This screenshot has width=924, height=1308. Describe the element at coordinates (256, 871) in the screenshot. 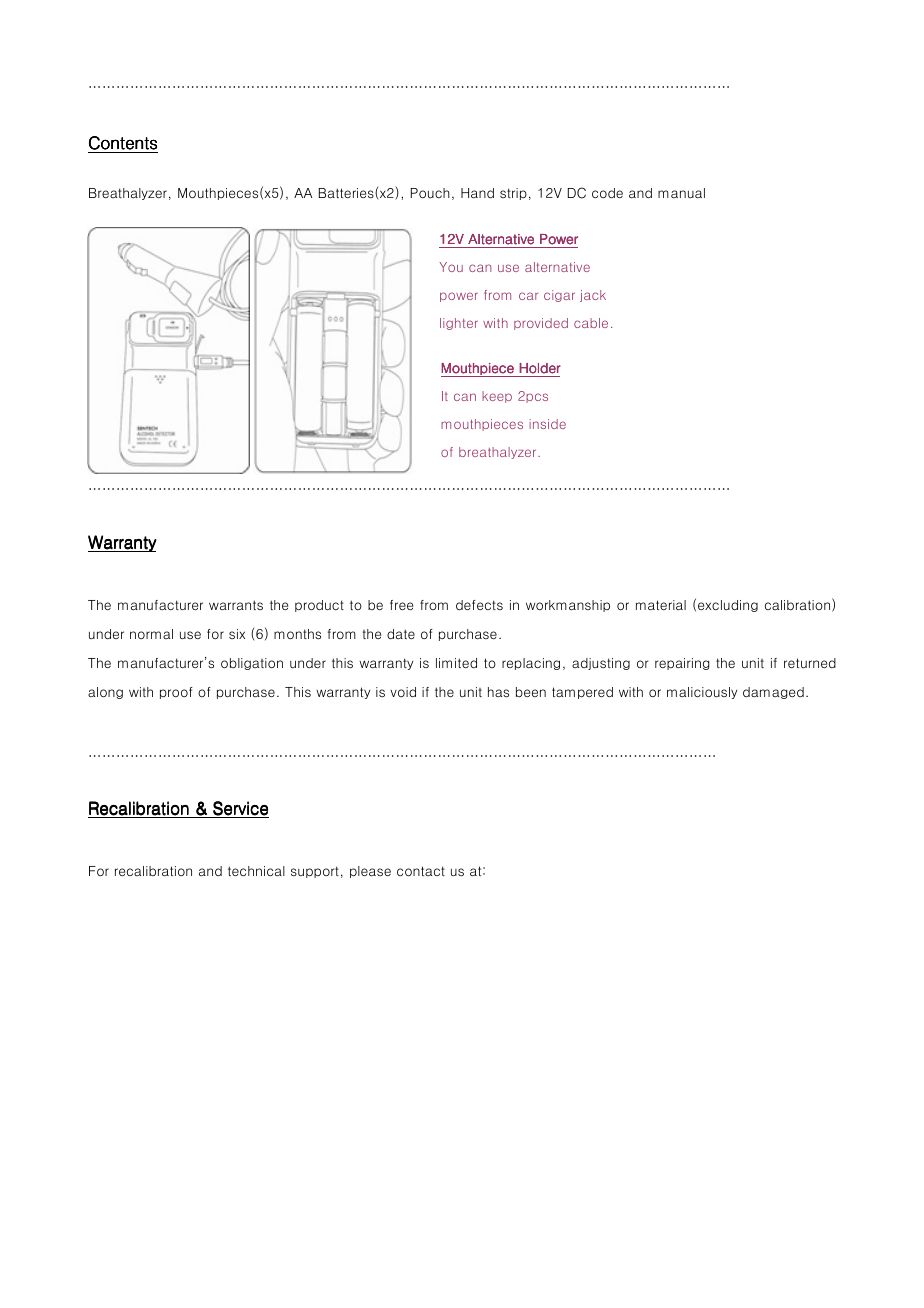

I see `technical` at that location.
